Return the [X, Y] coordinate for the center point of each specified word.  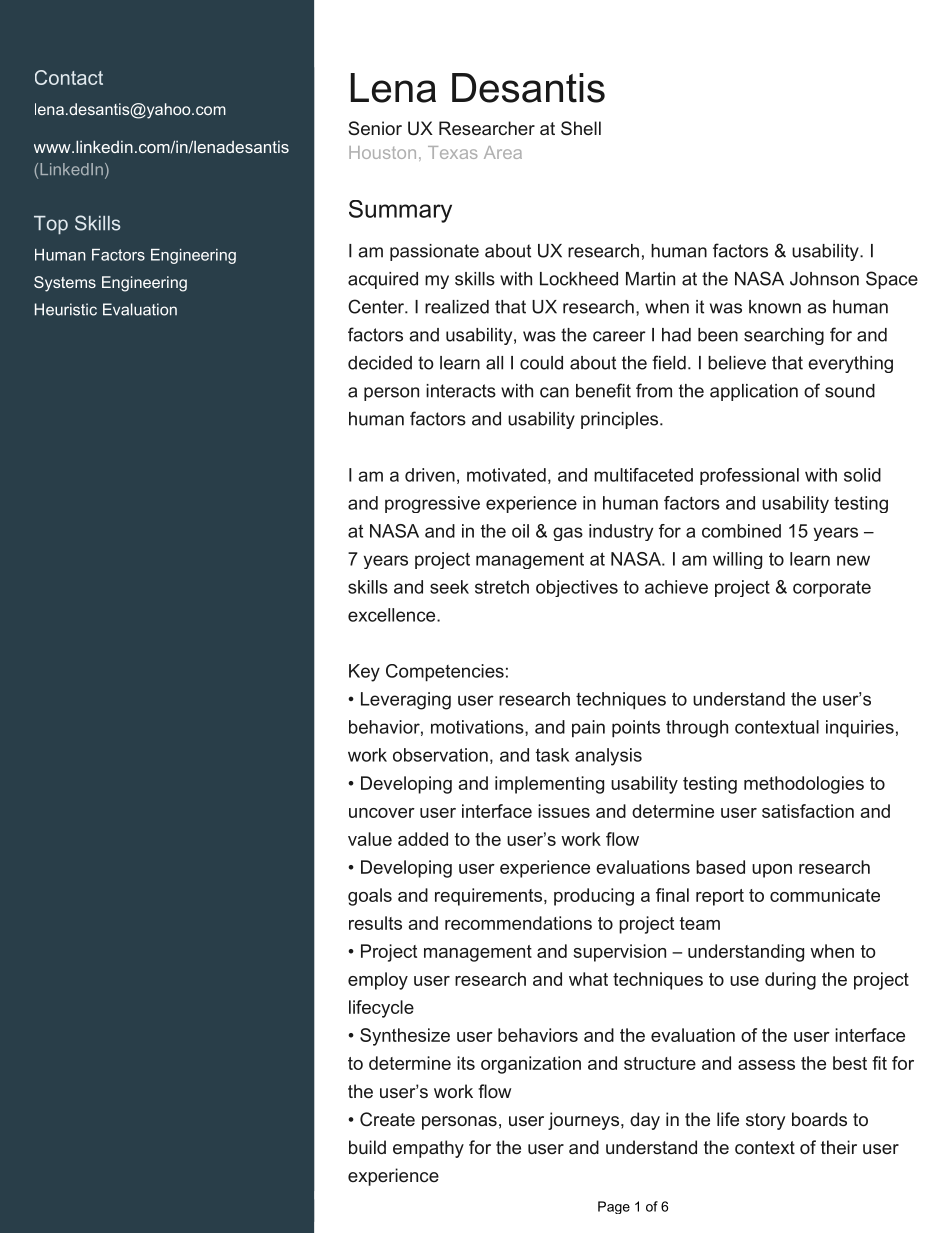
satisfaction [808, 811]
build [367, 1147]
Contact [69, 77]
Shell [581, 128]
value [370, 839]
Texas [452, 152]
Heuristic [66, 309]
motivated [506, 475]
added [423, 839]
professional [749, 476]
